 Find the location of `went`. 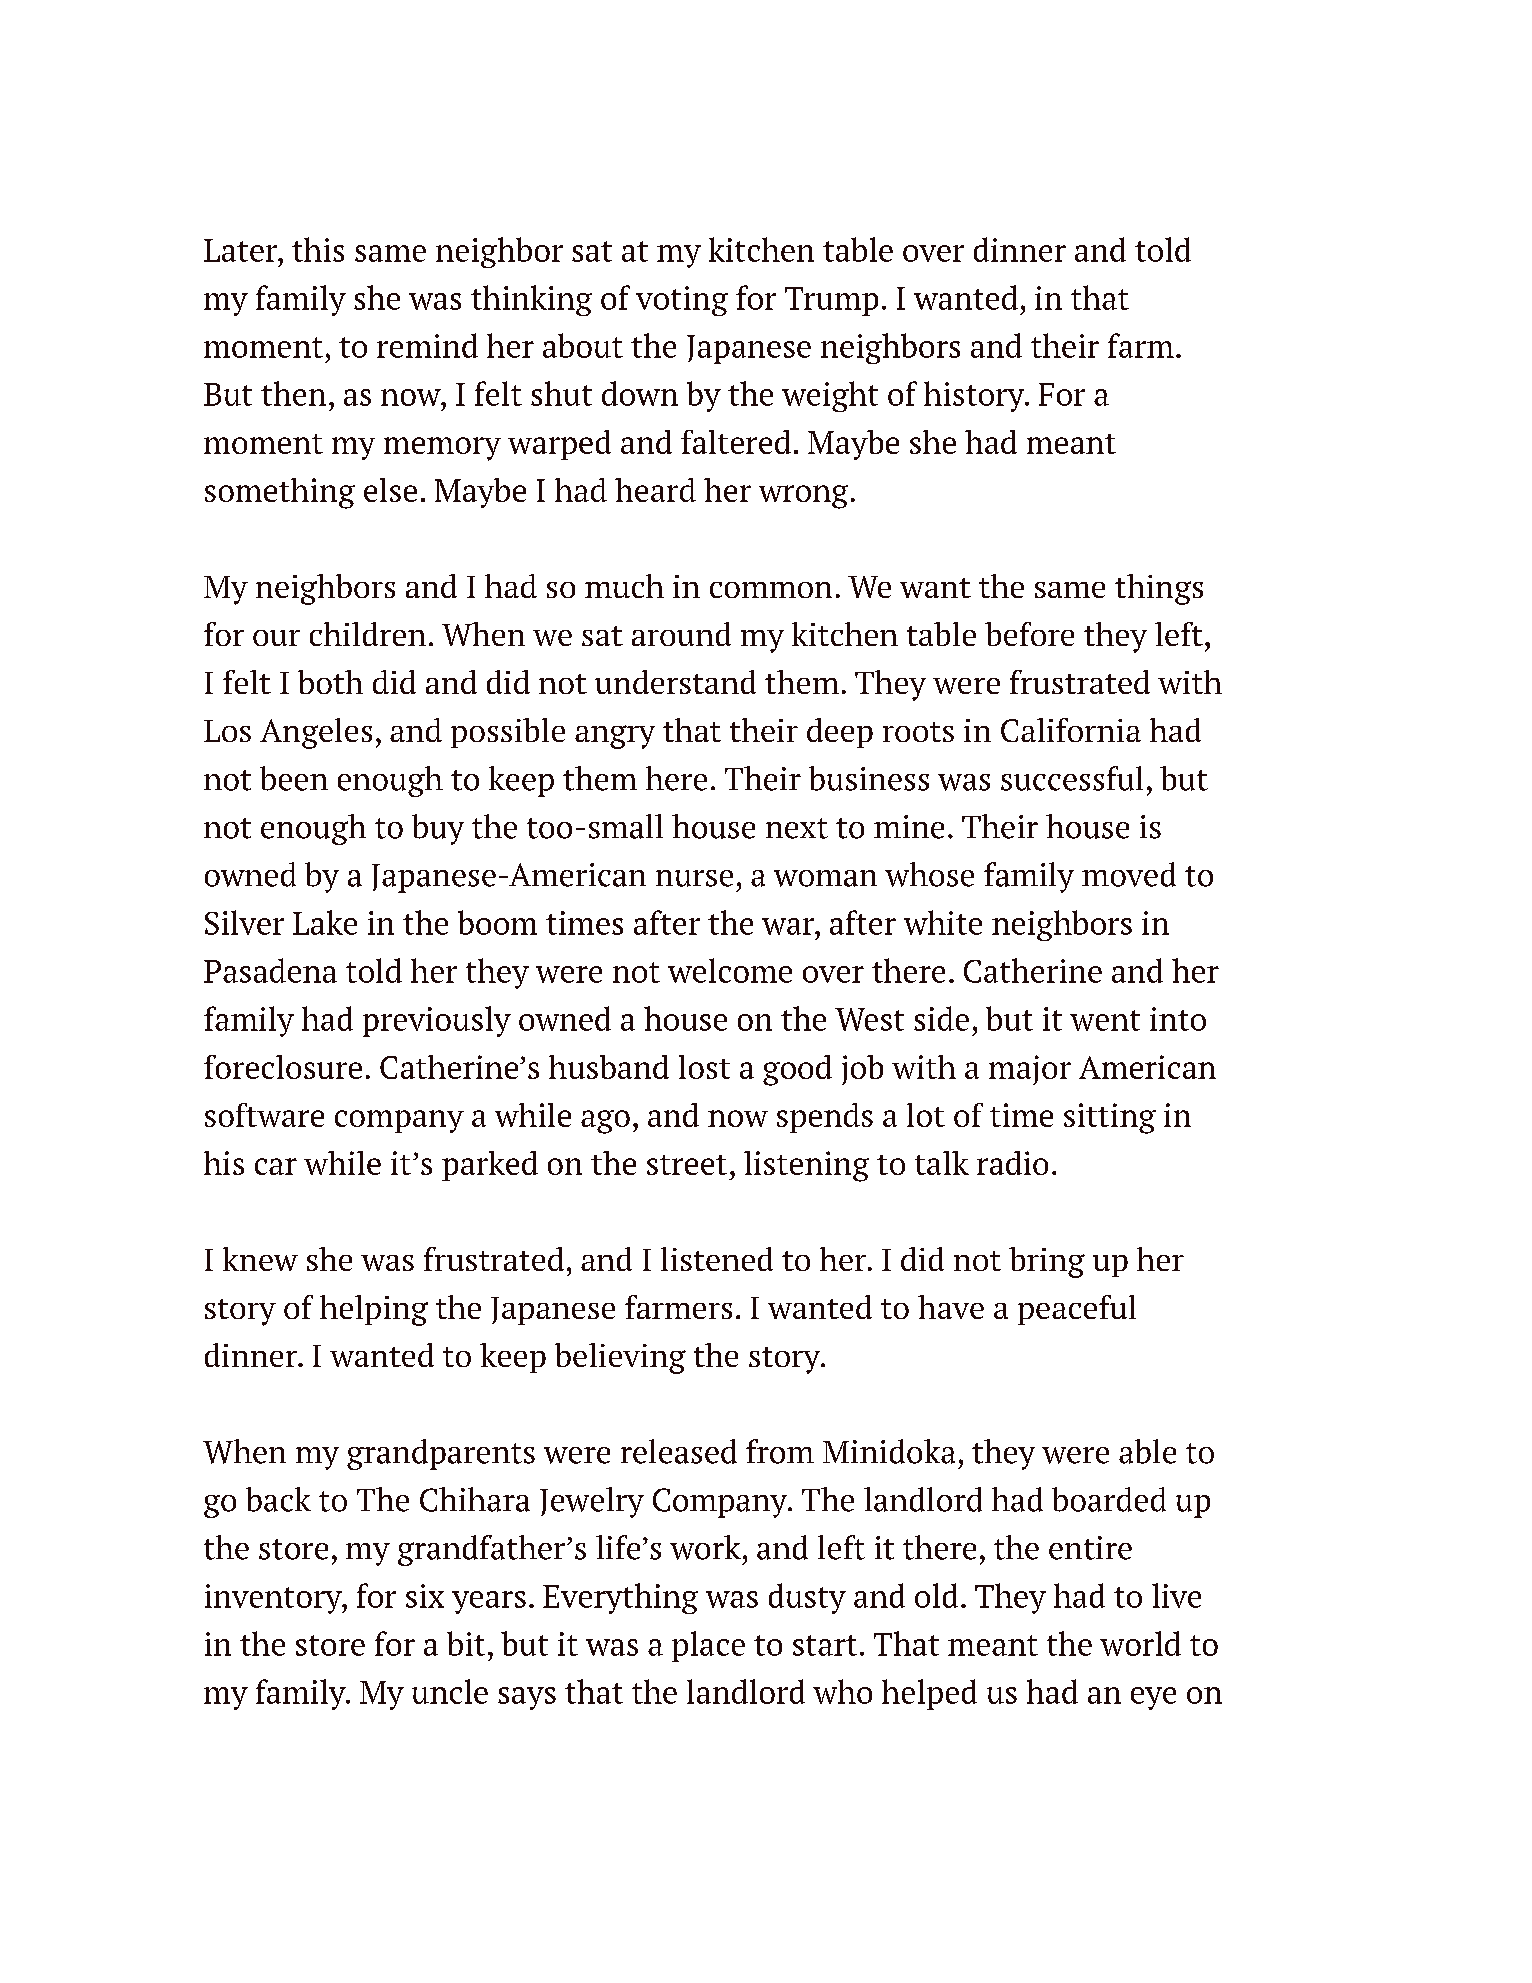

went is located at coordinates (1105, 1020).
